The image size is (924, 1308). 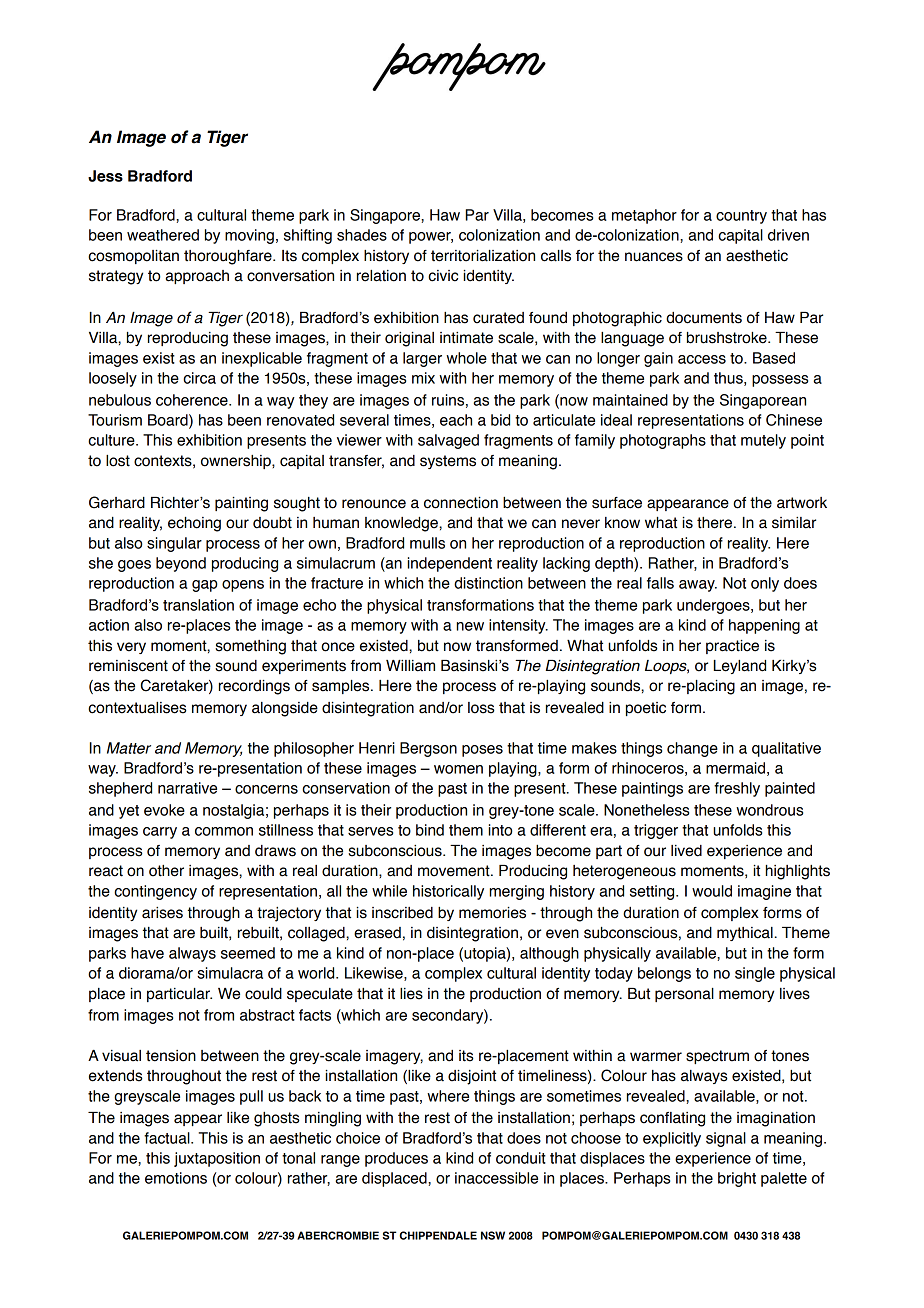 What do you see at coordinates (493, 1235) in the image?
I see `NSW` at bounding box center [493, 1235].
